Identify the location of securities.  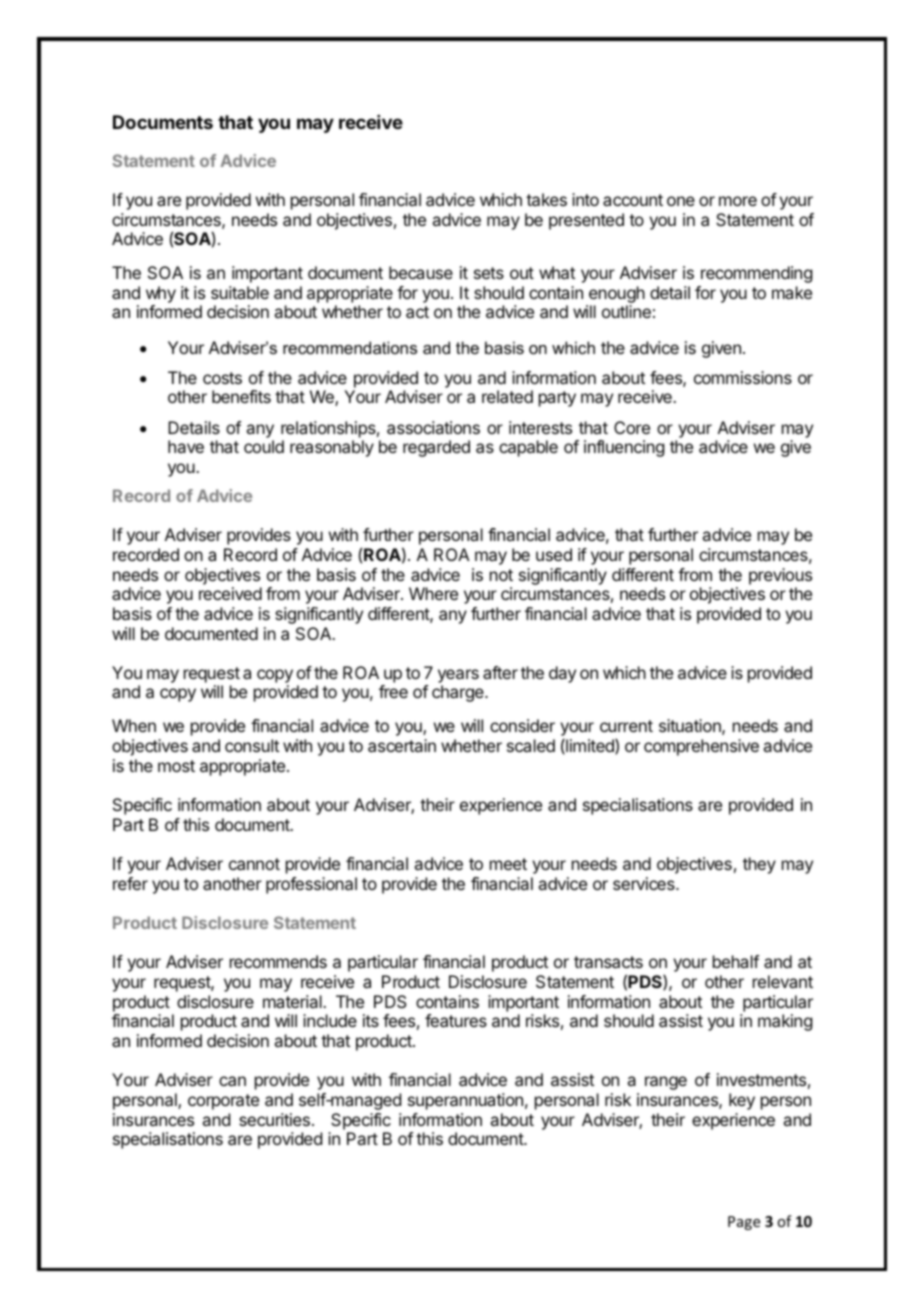
(274, 1119).
